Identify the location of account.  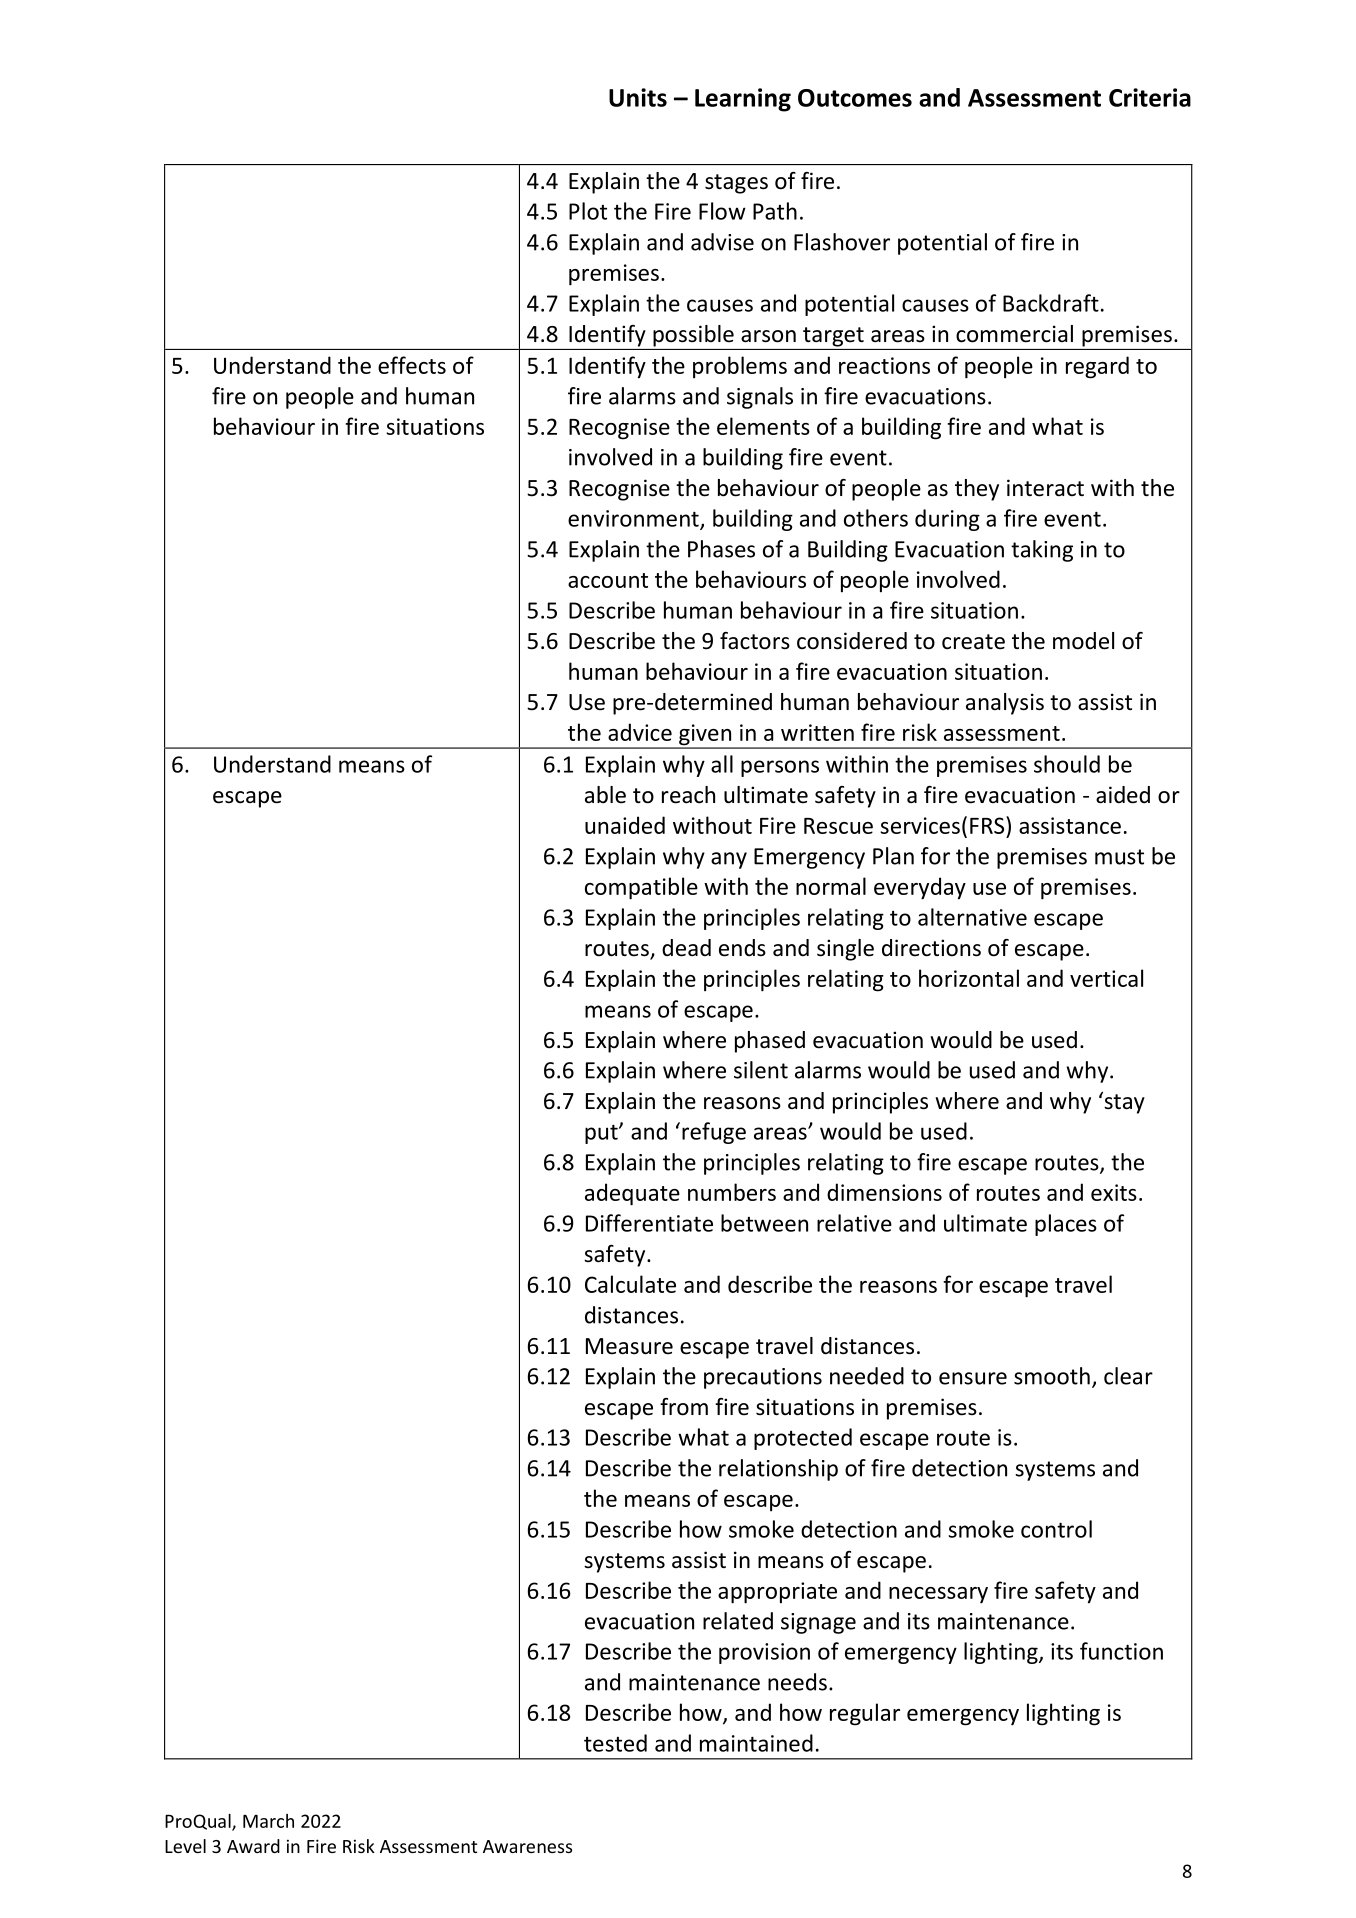
(608, 580).
